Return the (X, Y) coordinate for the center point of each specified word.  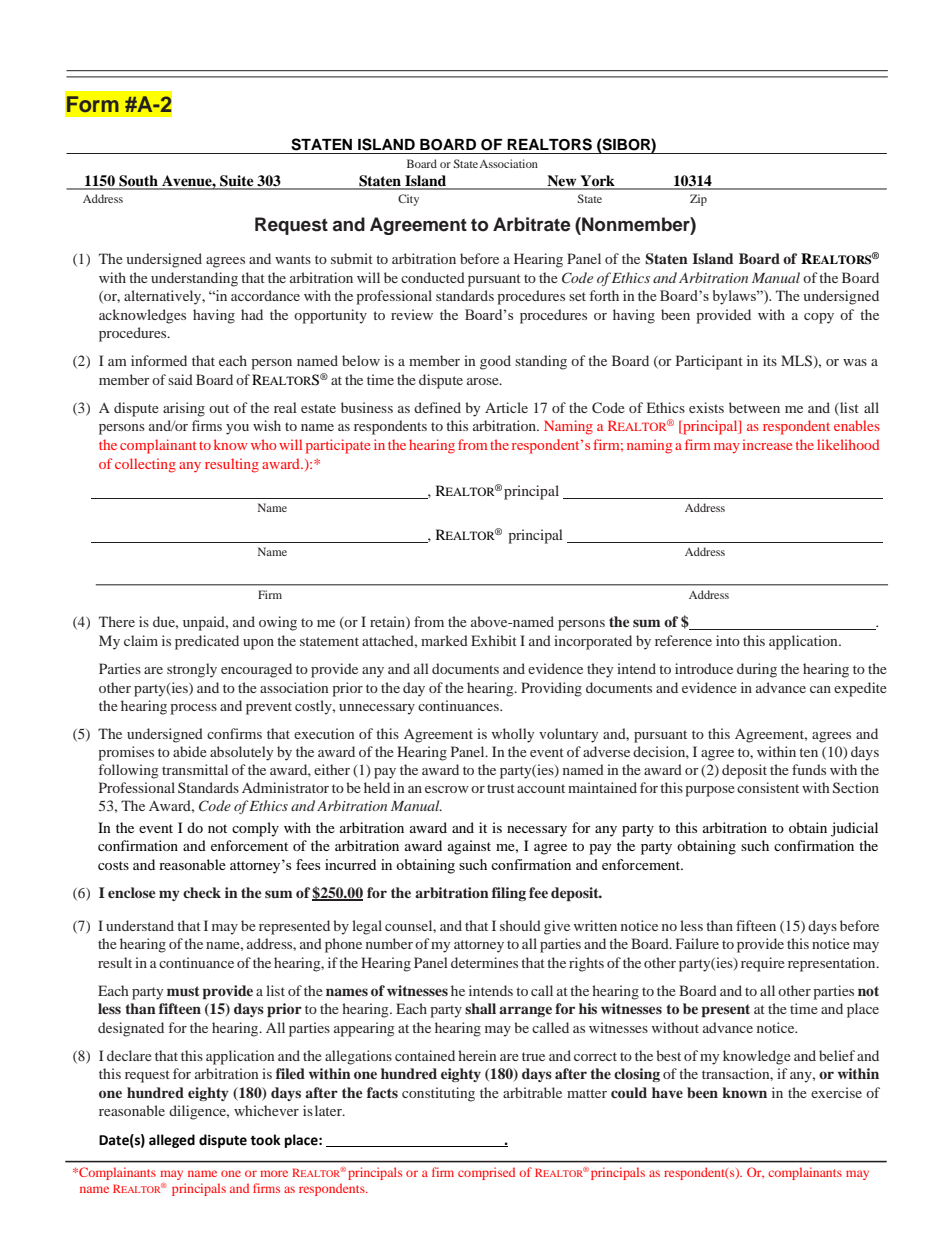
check (202, 892)
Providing (551, 689)
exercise (836, 1092)
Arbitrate (532, 224)
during (757, 670)
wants (293, 259)
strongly (192, 670)
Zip (698, 200)
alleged (172, 1141)
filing (509, 894)
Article (506, 407)
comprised (486, 1173)
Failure (697, 943)
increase (767, 444)
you (237, 429)
